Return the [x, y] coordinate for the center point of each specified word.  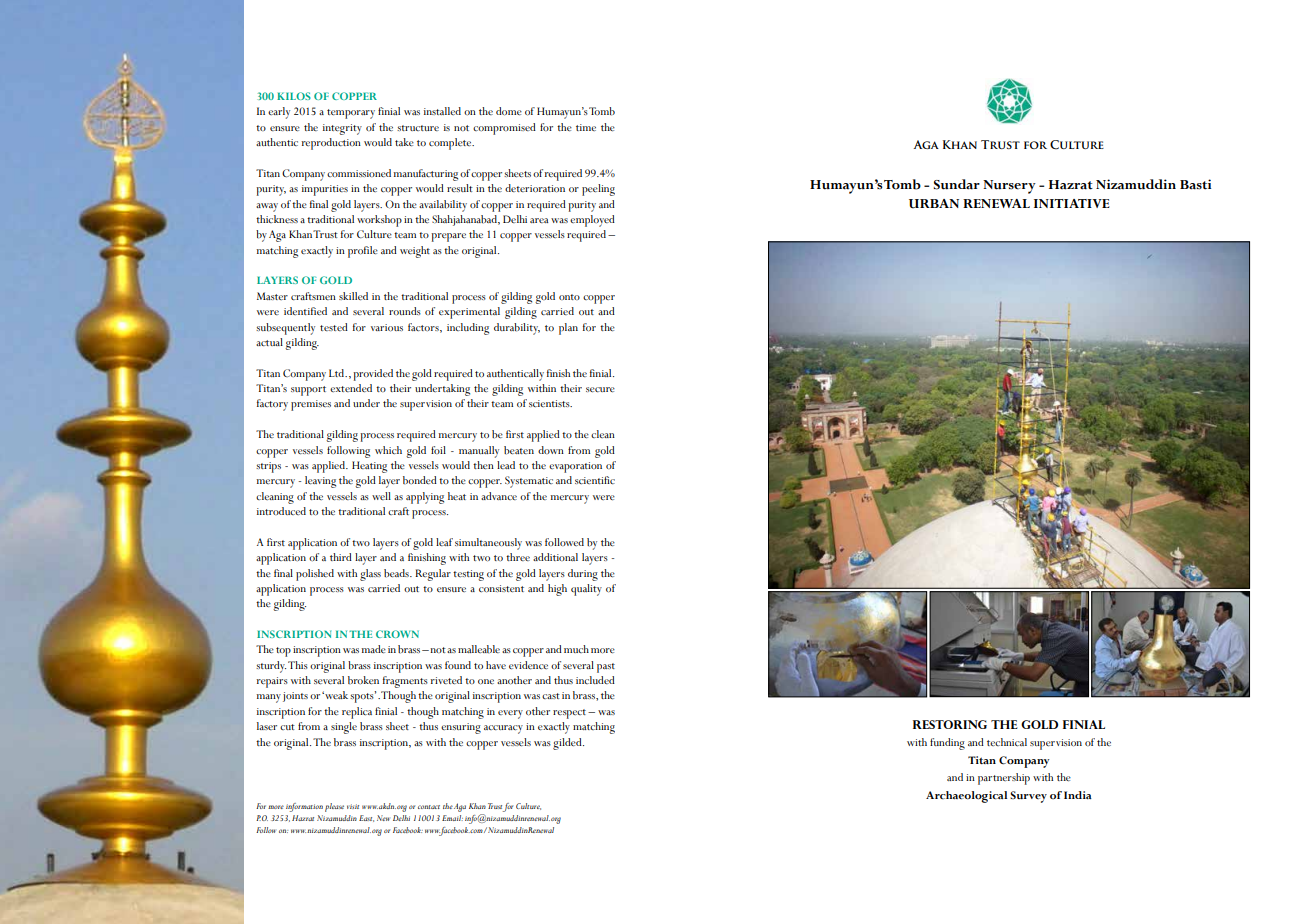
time [586, 127]
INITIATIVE [1072, 203]
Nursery [1009, 187]
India [1078, 795]
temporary [351, 114]
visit [353, 806]
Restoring [950, 724]
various [387, 328]
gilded [568, 744]
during [583, 575]
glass [370, 575]
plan [568, 329]
